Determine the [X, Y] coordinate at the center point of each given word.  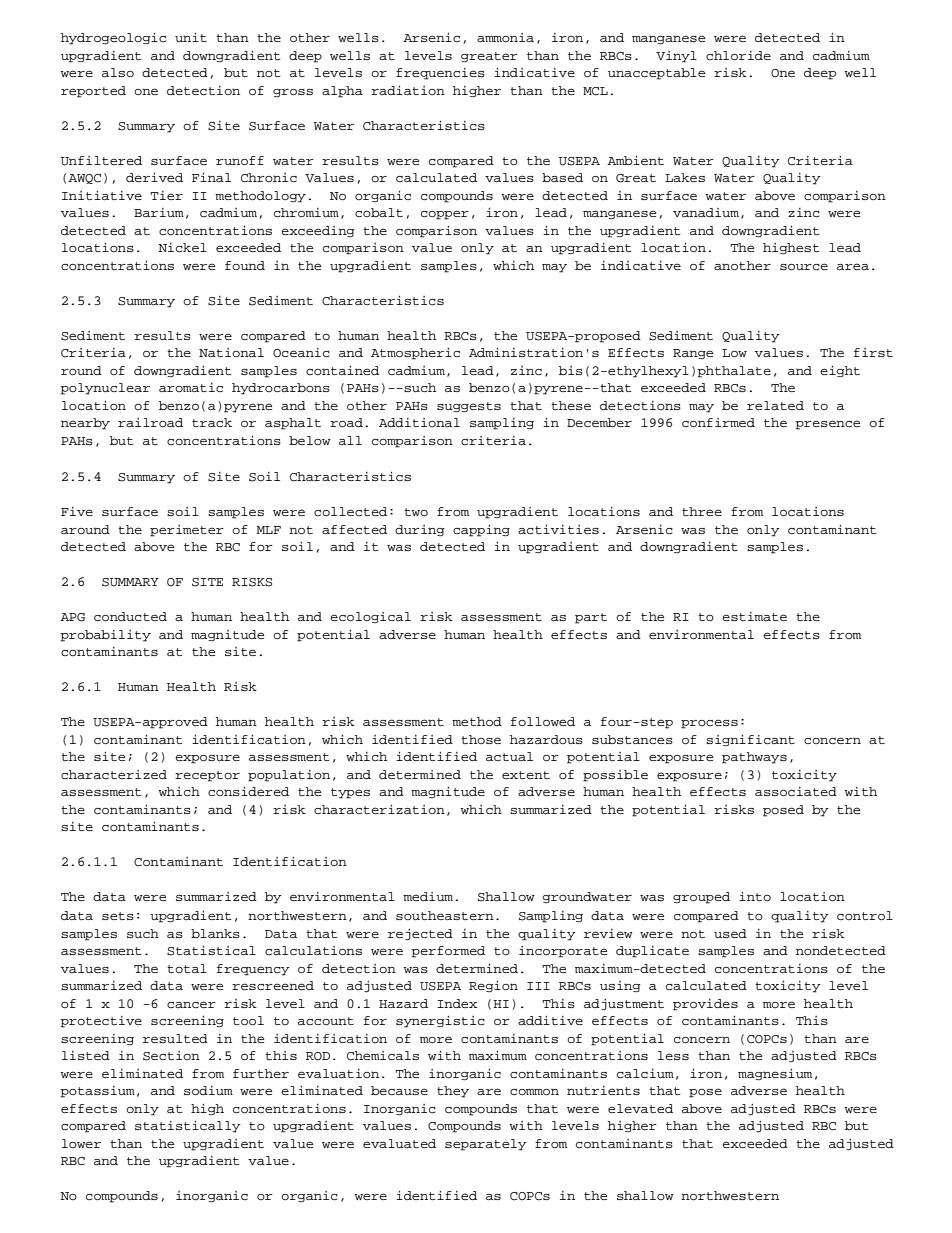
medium [428, 896]
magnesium [775, 1074]
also [118, 72]
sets [118, 916]
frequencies [440, 74]
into [755, 896]
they [453, 1092]
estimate [754, 616]
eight [840, 372]
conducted [130, 617]
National [231, 352]
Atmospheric [415, 354]
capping [481, 531]
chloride [738, 56]
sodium [208, 1091]
